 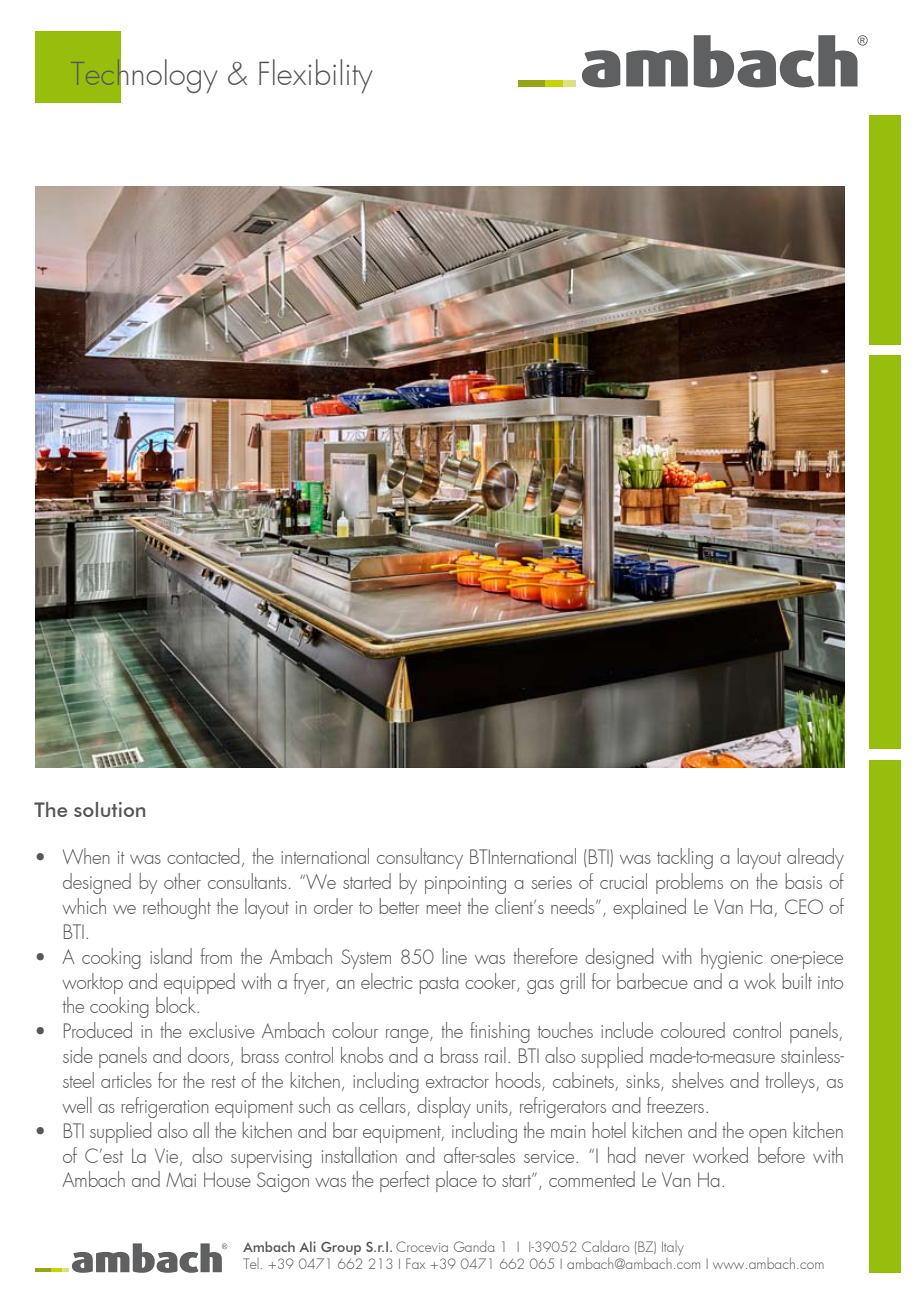 I want to click on consultancy, so click(x=420, y=858).
